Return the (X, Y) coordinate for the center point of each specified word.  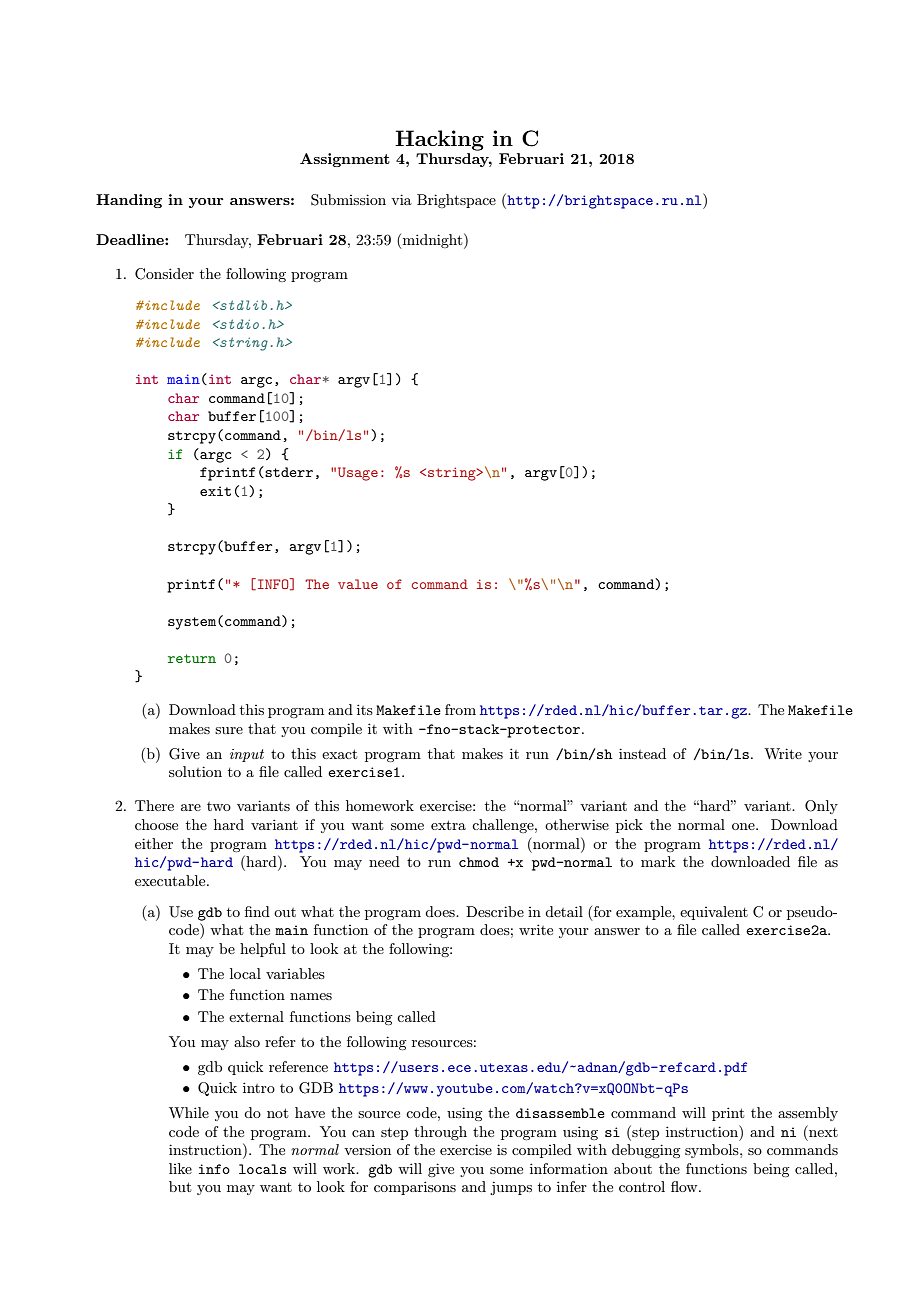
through (440, 1133)
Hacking (439, 140)
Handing (129, 201)
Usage (358, 474)
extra (448, 825)
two (219, 806)
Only (821, 807)
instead (642, 753)
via (401, 199)
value (358, 584)
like (180, 1168)
